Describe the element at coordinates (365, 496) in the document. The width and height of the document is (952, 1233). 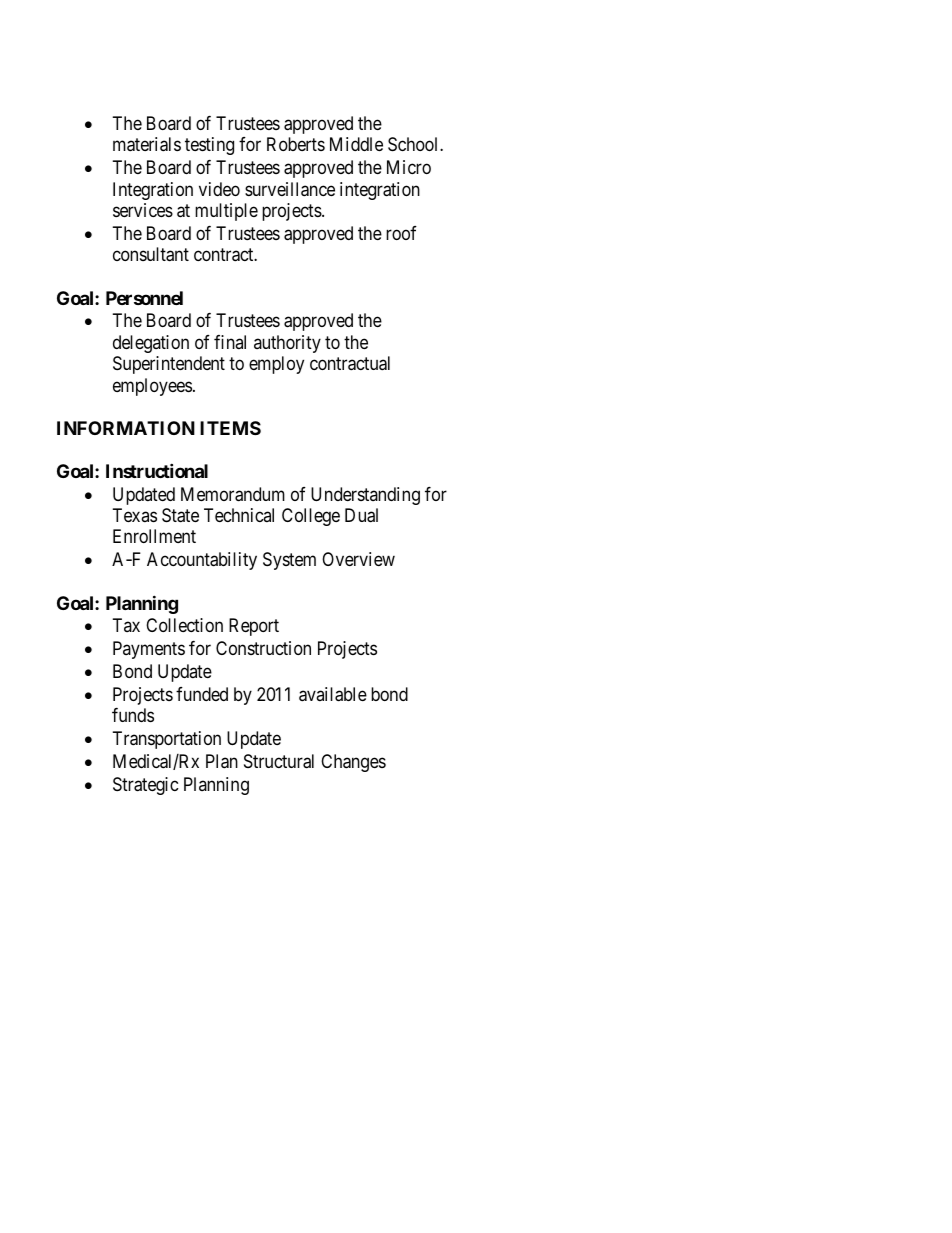
I see `Understanding` at that location.
